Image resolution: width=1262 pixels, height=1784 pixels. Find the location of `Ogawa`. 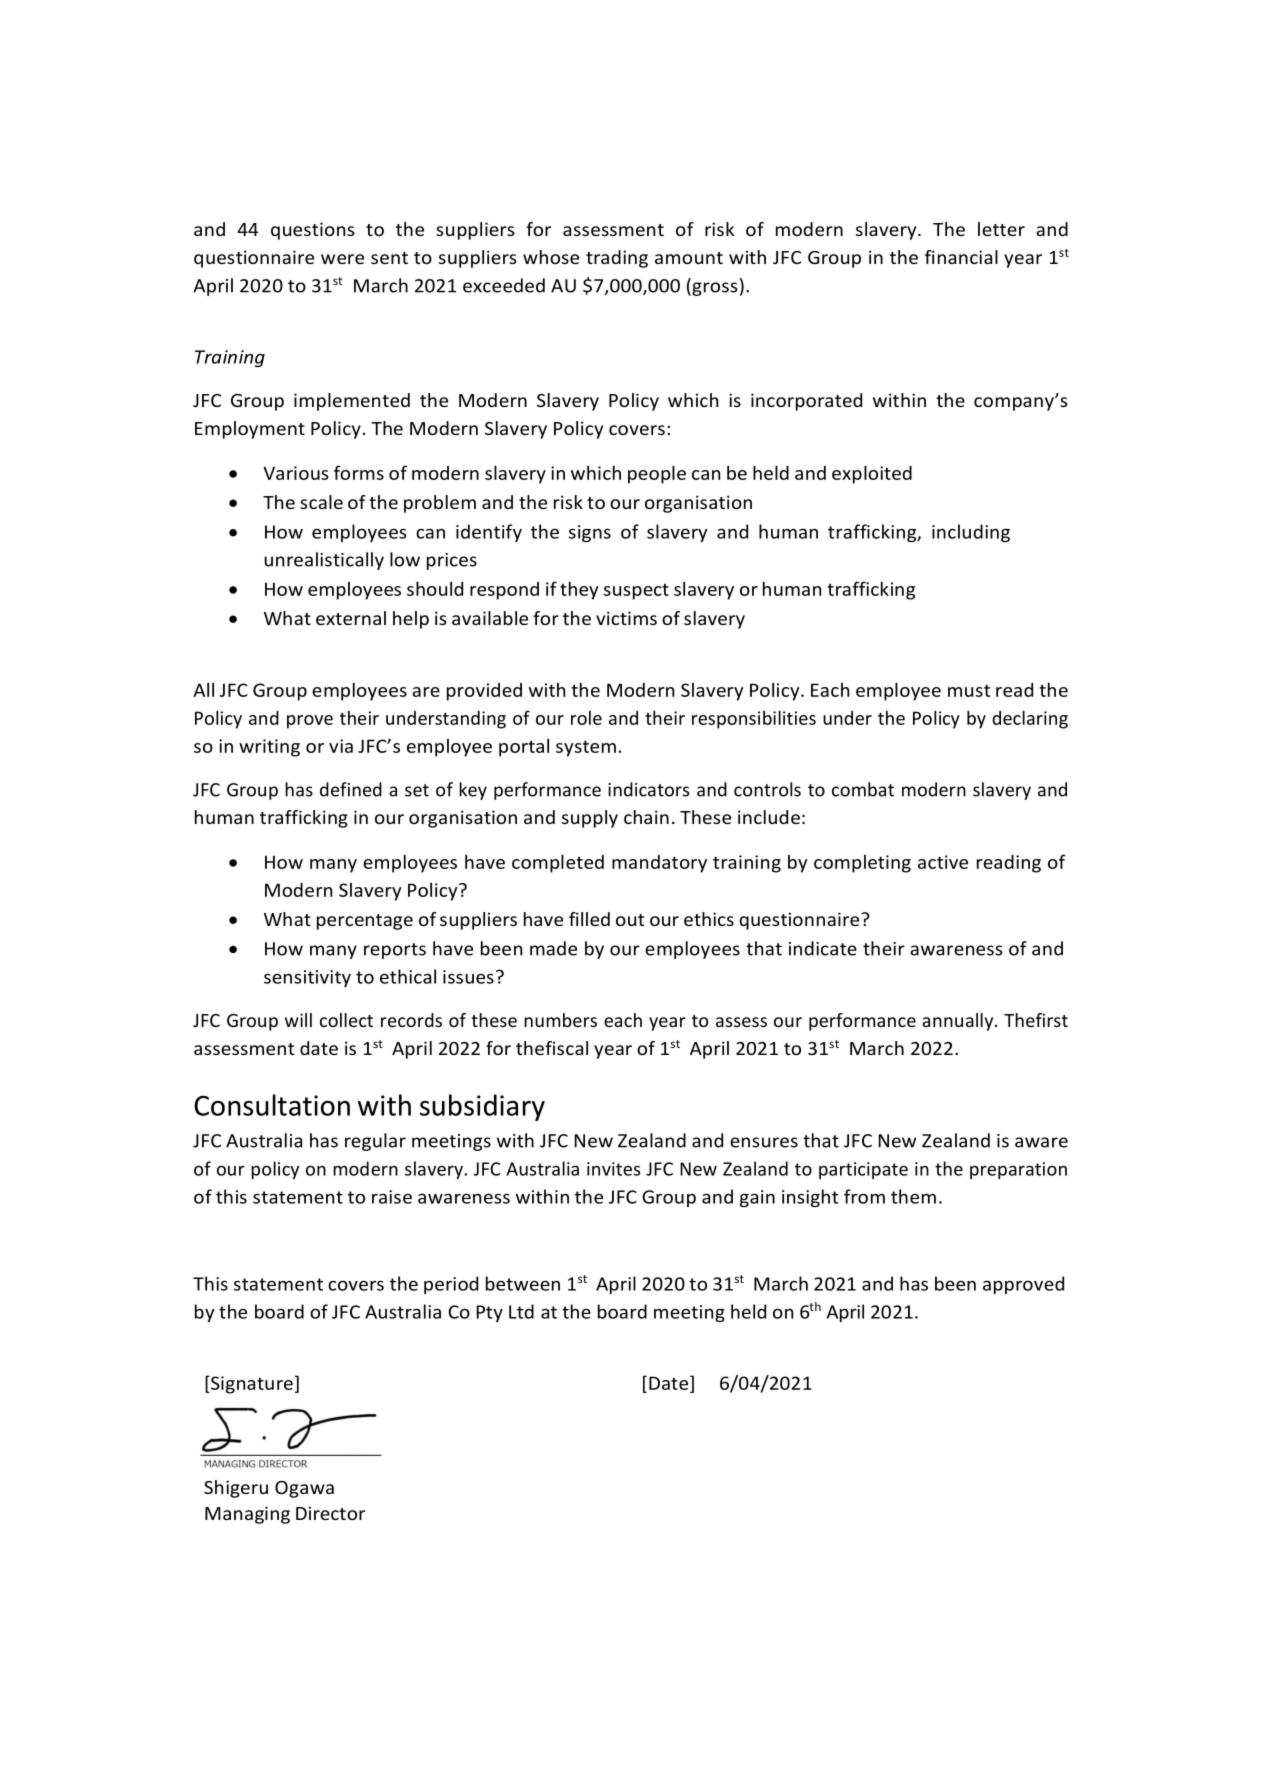

Ogawa is located at coordinates (304, 1489).
